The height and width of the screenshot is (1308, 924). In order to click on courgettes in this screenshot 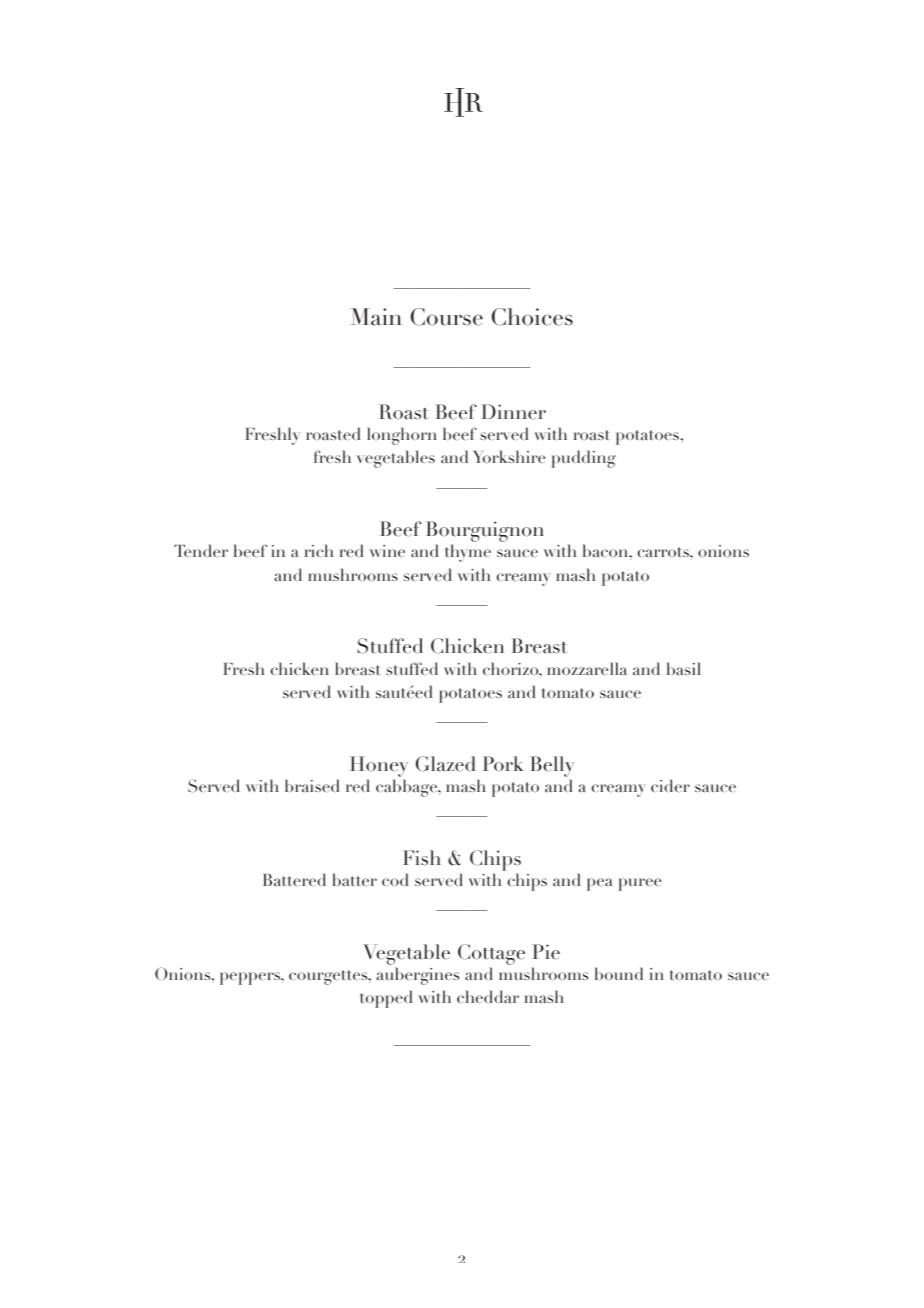, I will do `click(329, 977)`.
